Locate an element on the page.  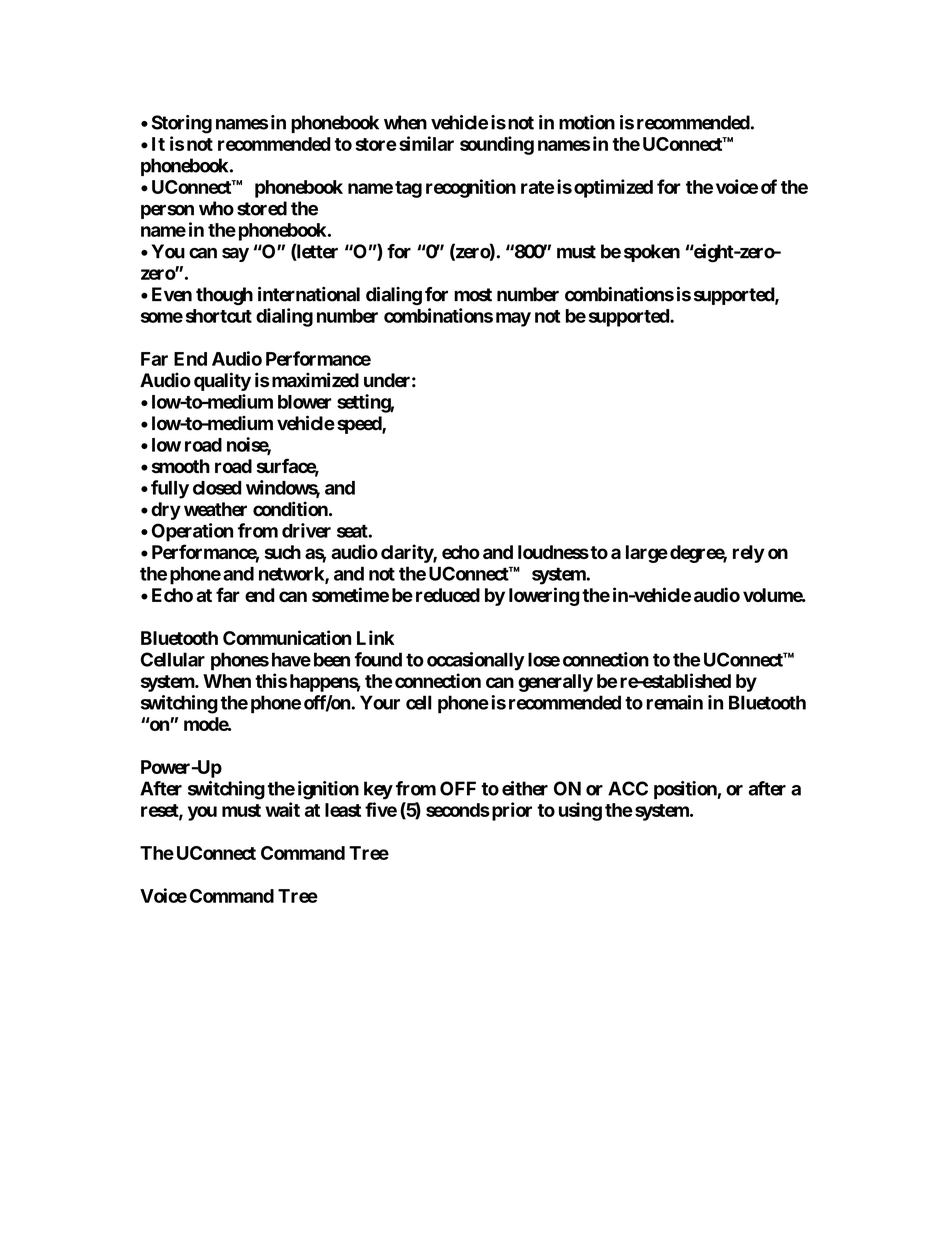
person is located at coordinates (167, 212).
